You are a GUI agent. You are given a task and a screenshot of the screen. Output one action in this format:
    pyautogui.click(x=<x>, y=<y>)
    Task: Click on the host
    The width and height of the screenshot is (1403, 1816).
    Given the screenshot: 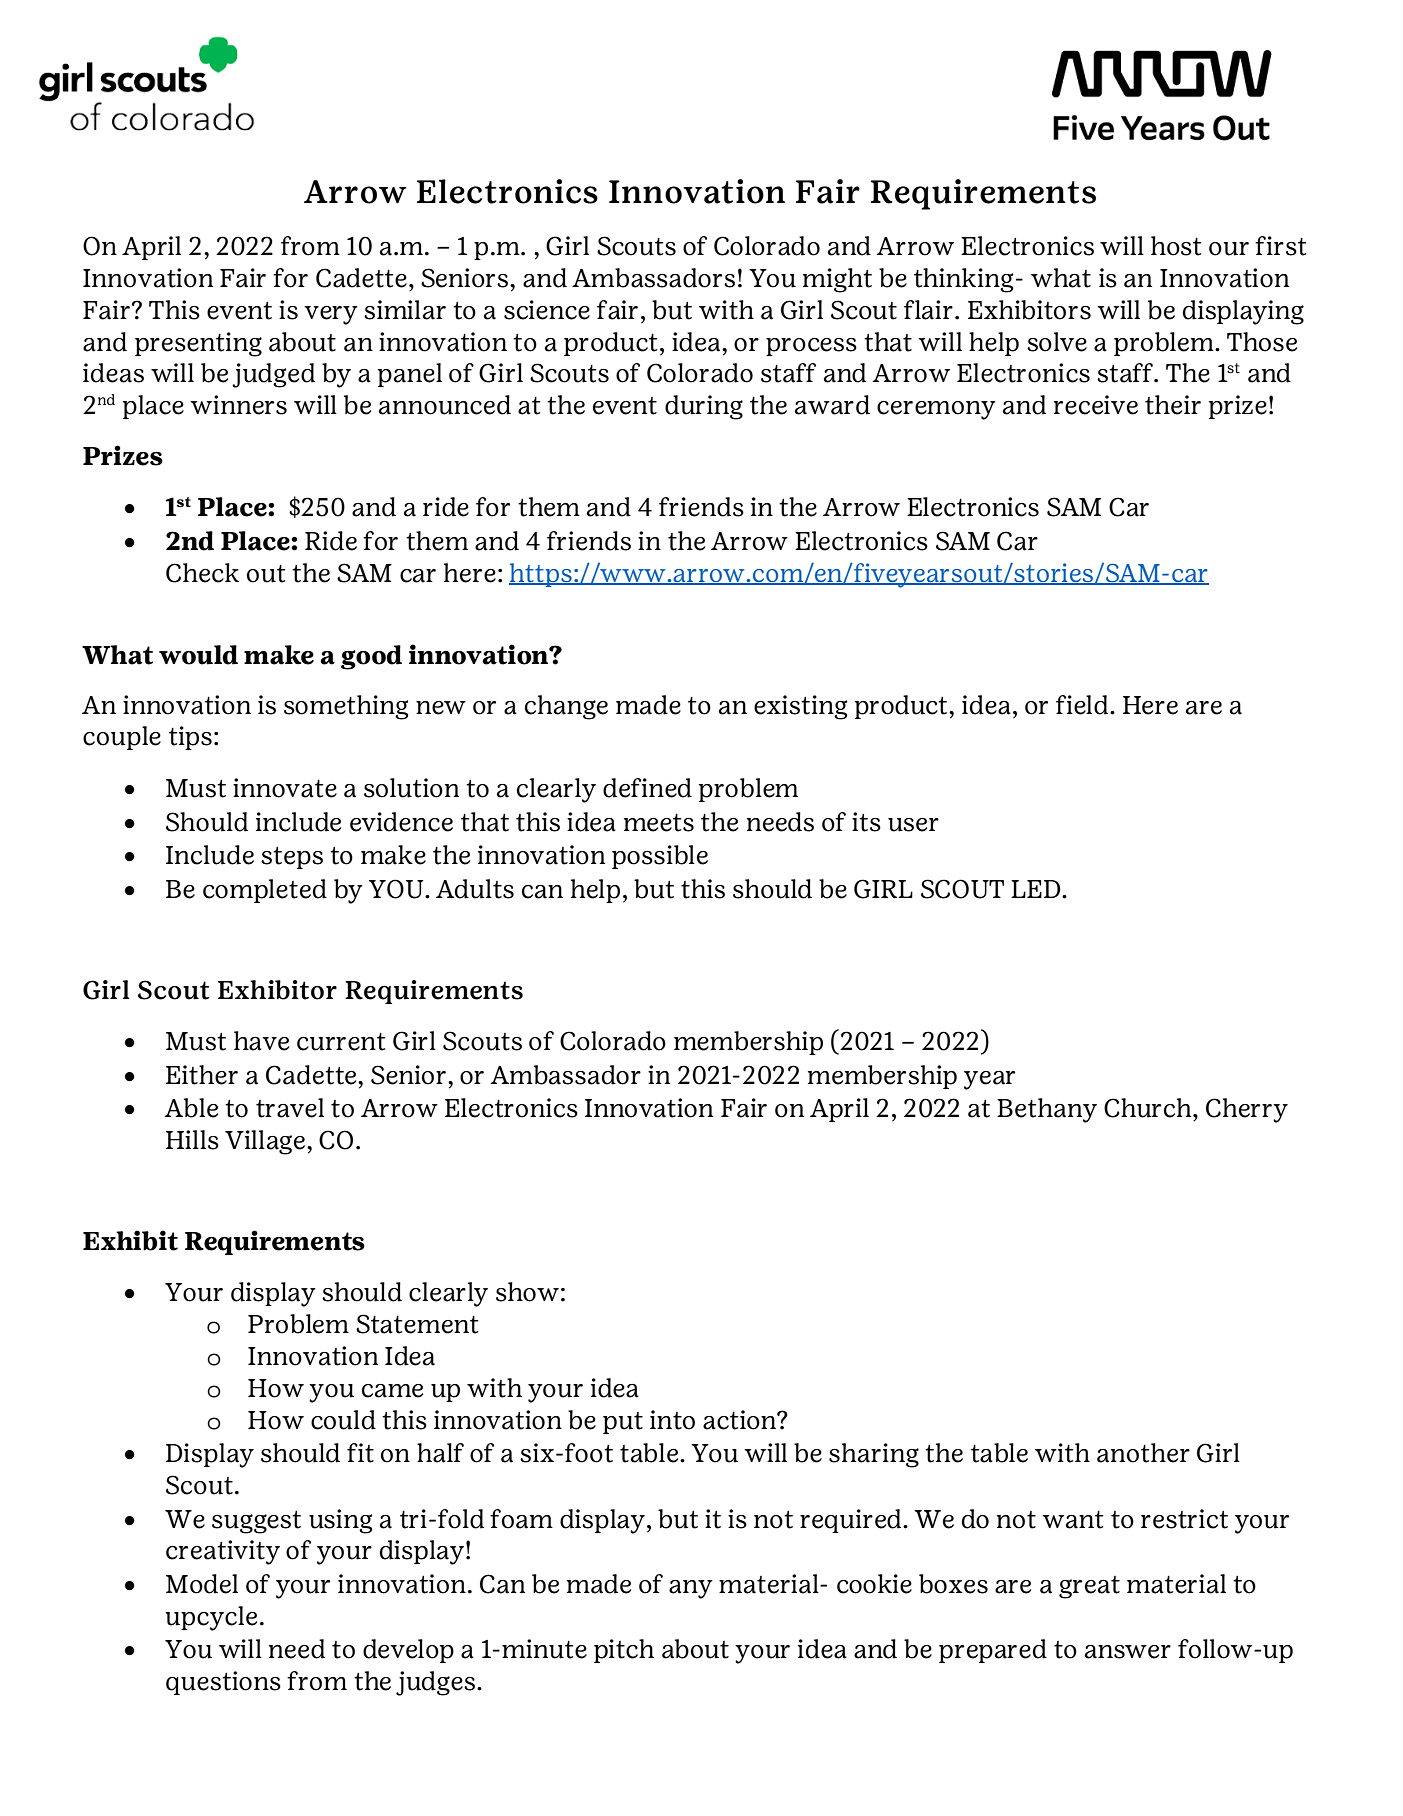 What is the action you would take?
    pyautogui.click(x=1176, y=246)
